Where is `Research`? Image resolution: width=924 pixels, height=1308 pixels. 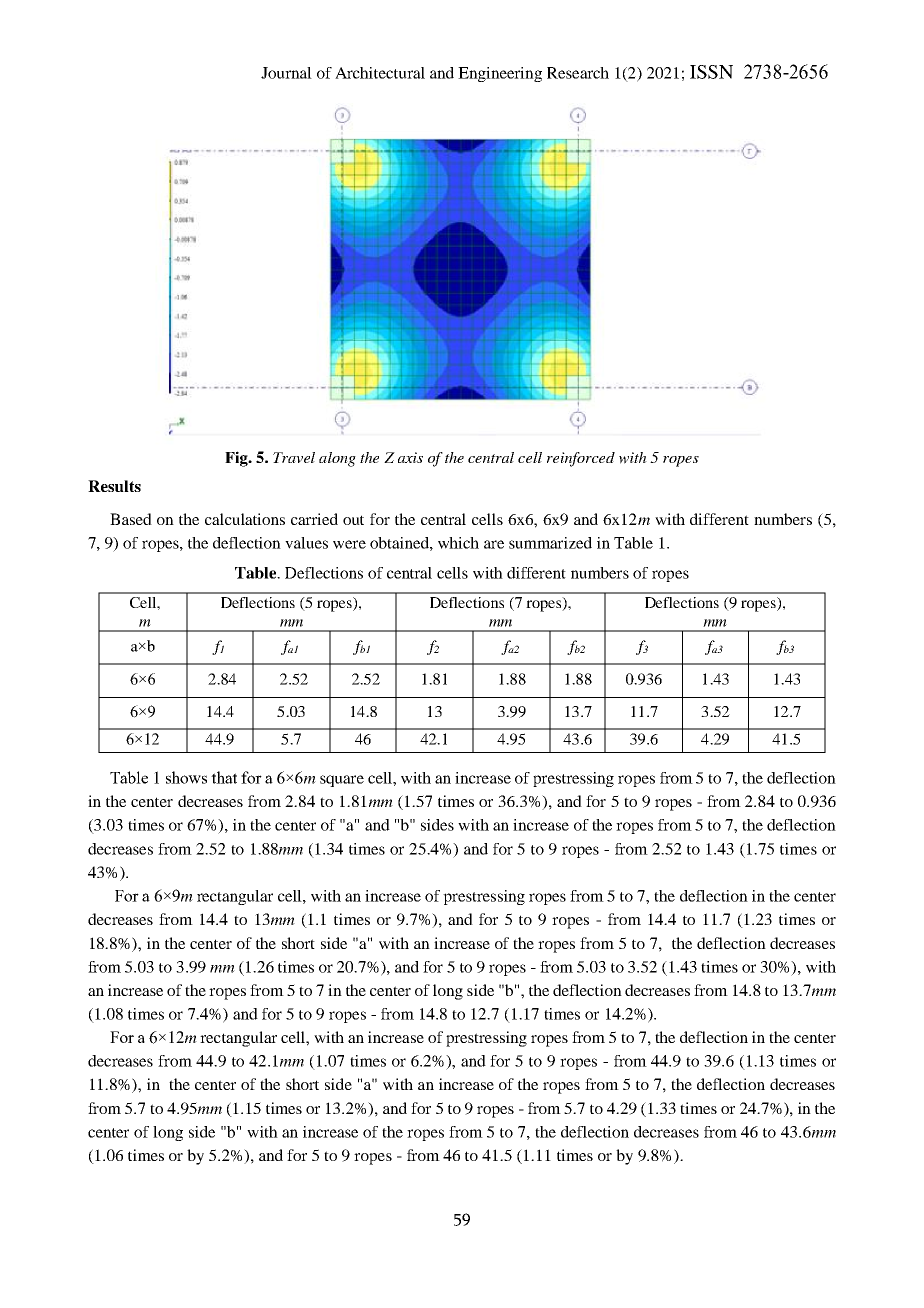
Research is located at coordinates (578, 73).
